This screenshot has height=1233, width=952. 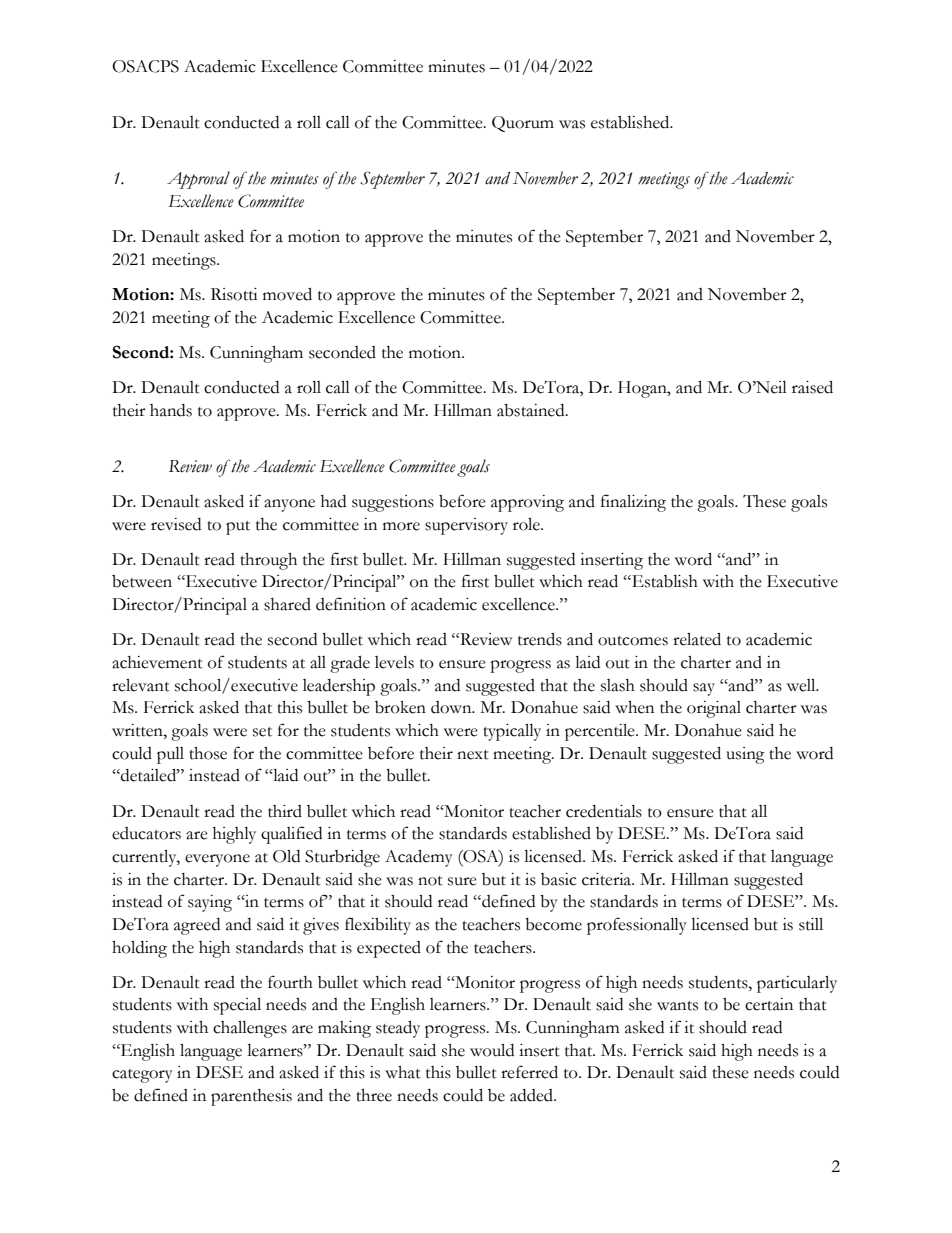 What do you see at coordinates (540, 639) in the screenshot?
I see `trends` at bounding box center [540, 639].
